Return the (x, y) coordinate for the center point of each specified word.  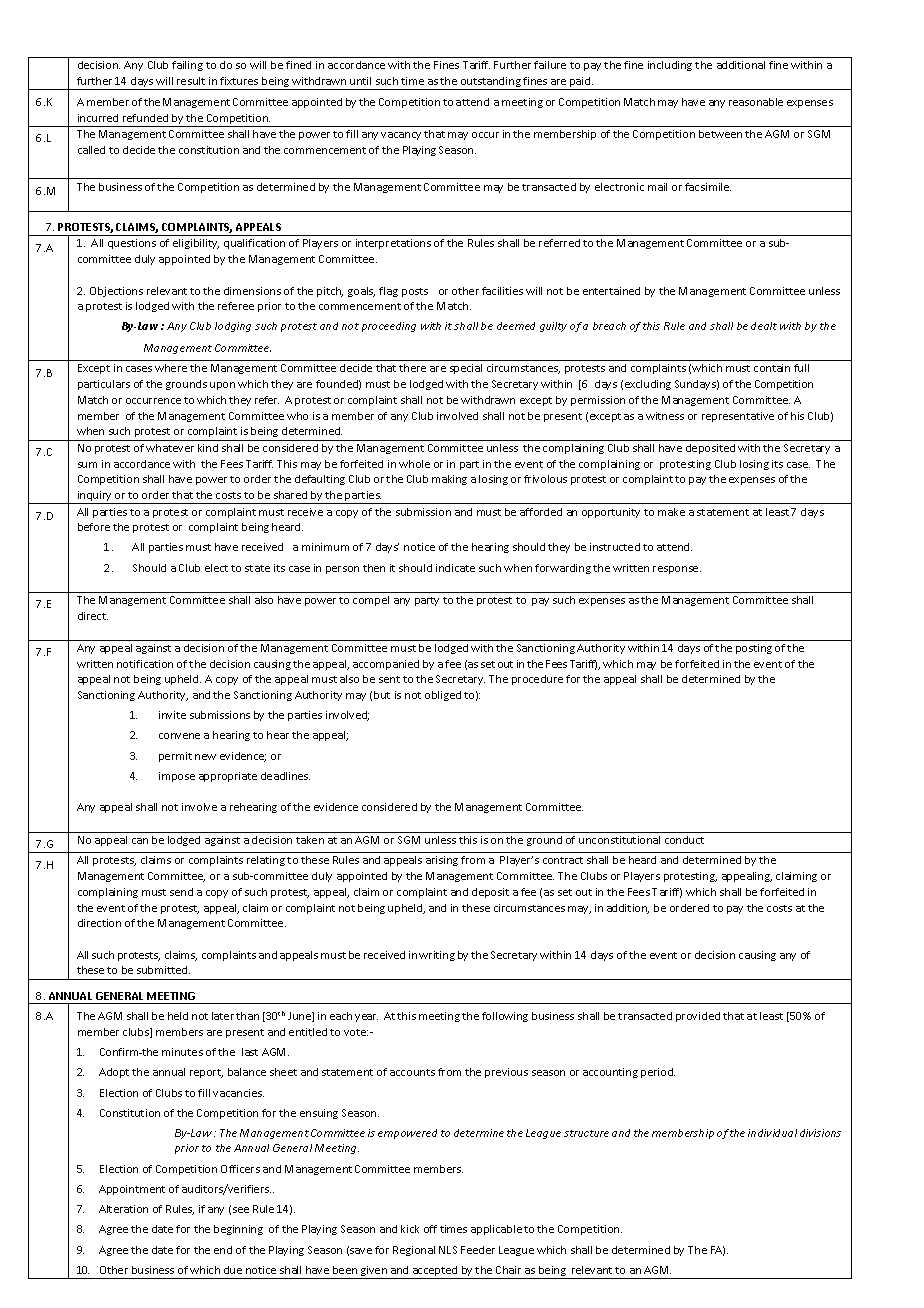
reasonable (756, 102)
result (191, 81)
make (671, 512)
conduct (684, 840)
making (449, 480)
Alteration (123, 1209)
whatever (170, 448)
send (181, 892)
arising (442, 861)
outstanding (491, 83)
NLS (448, 1250)
